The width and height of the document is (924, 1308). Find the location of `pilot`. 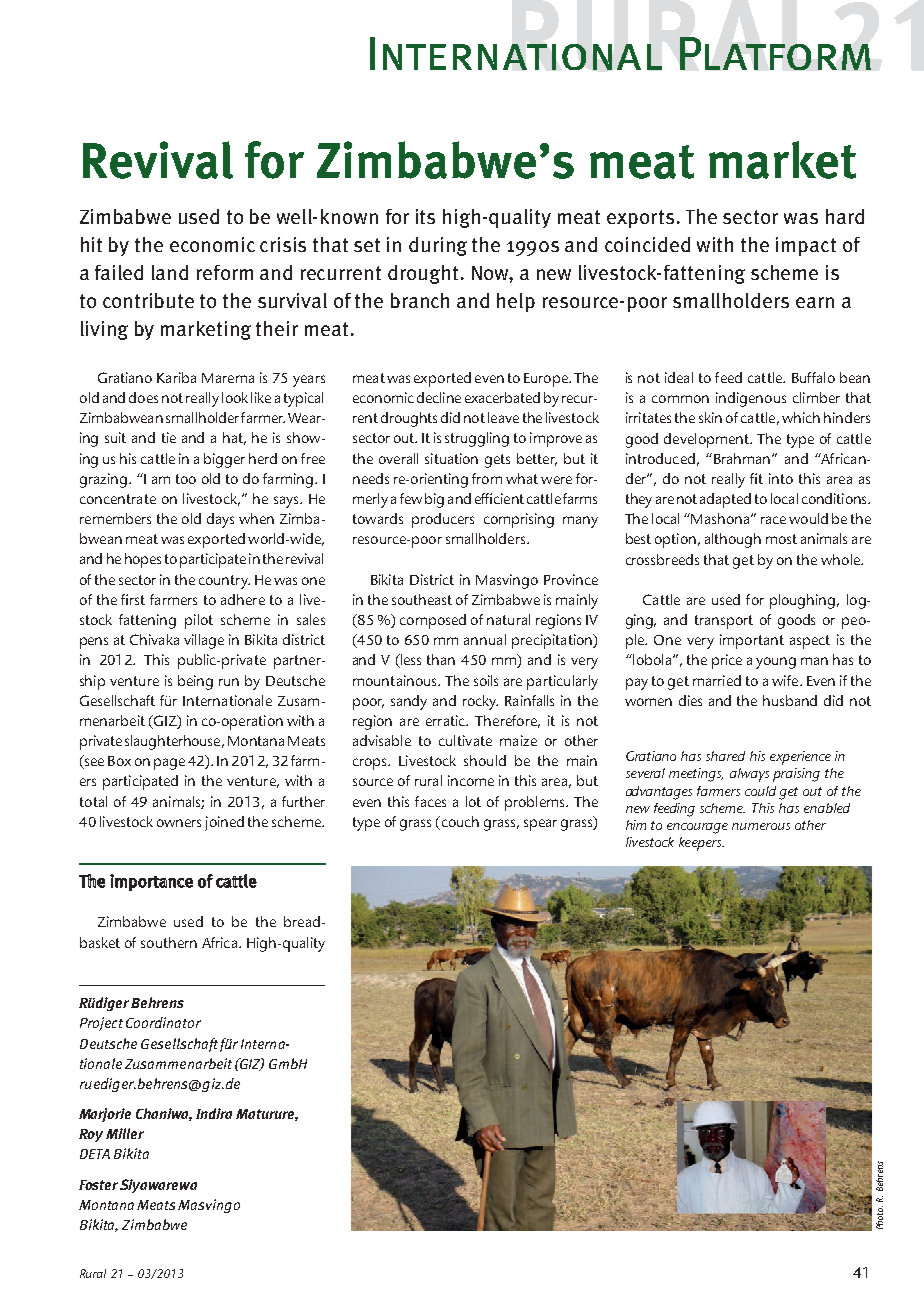

pilot is located at coordinates (199, 621).
